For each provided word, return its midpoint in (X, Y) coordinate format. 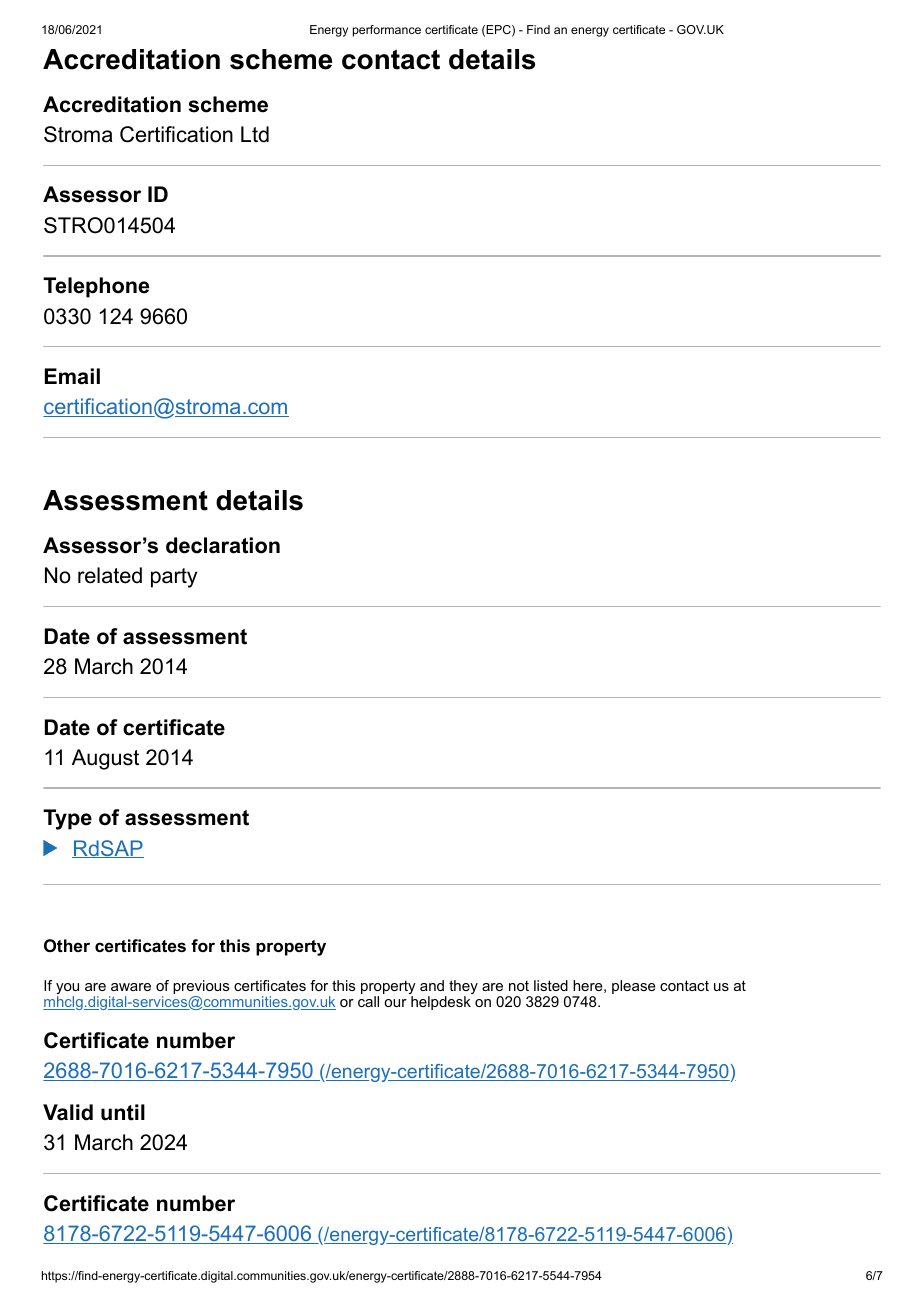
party (174, 578)
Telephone (96, 287)
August (105, 759)
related (110, 575)
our (395, 1003)
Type (67, 819)
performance (387, 31)
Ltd (255, 134)
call (368, 1001)
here (588, 985)
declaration (223, 545)
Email (72, 376)
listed (551, 985)
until (123, 1112)
